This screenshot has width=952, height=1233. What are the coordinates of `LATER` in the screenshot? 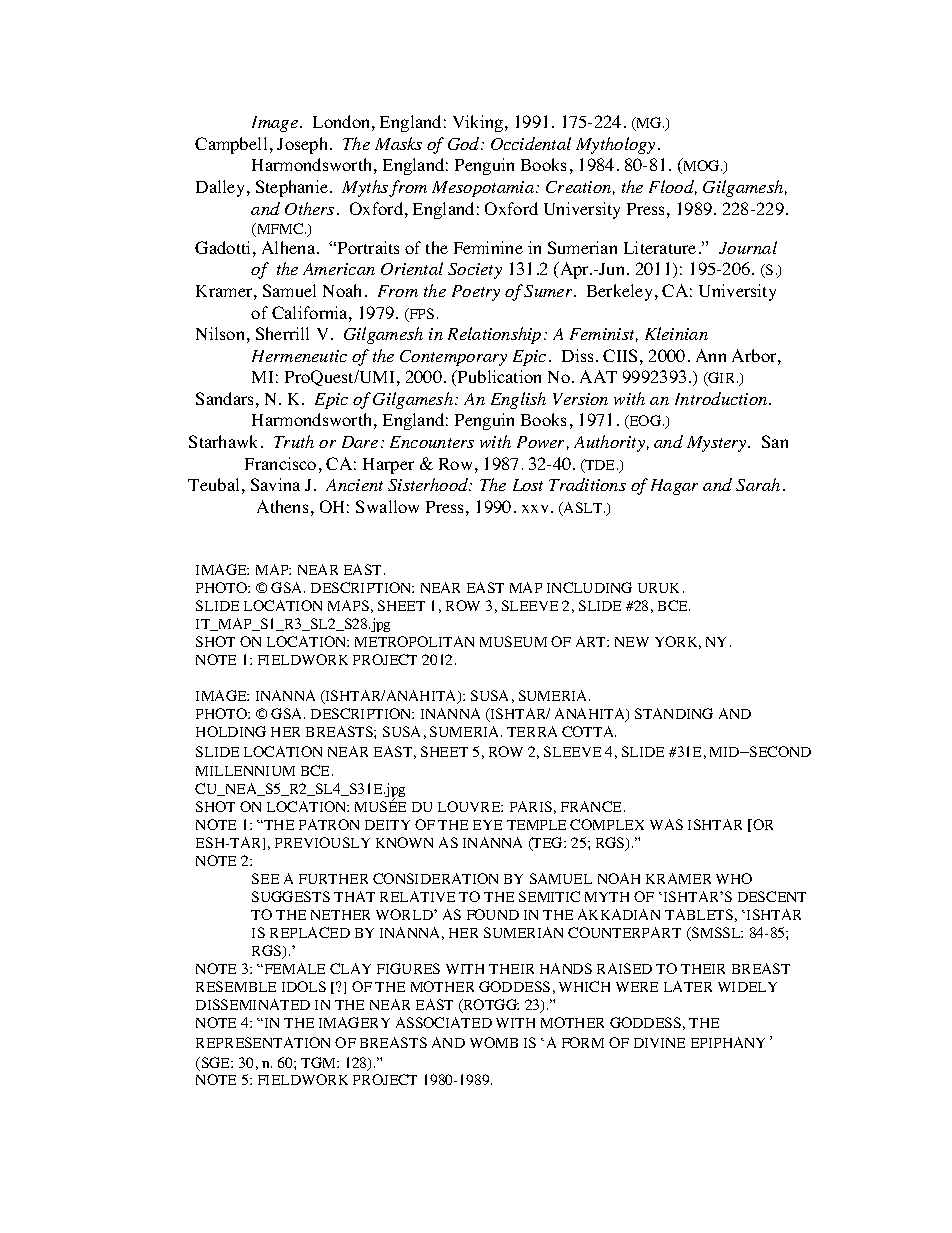 It's located at (688, 986).
